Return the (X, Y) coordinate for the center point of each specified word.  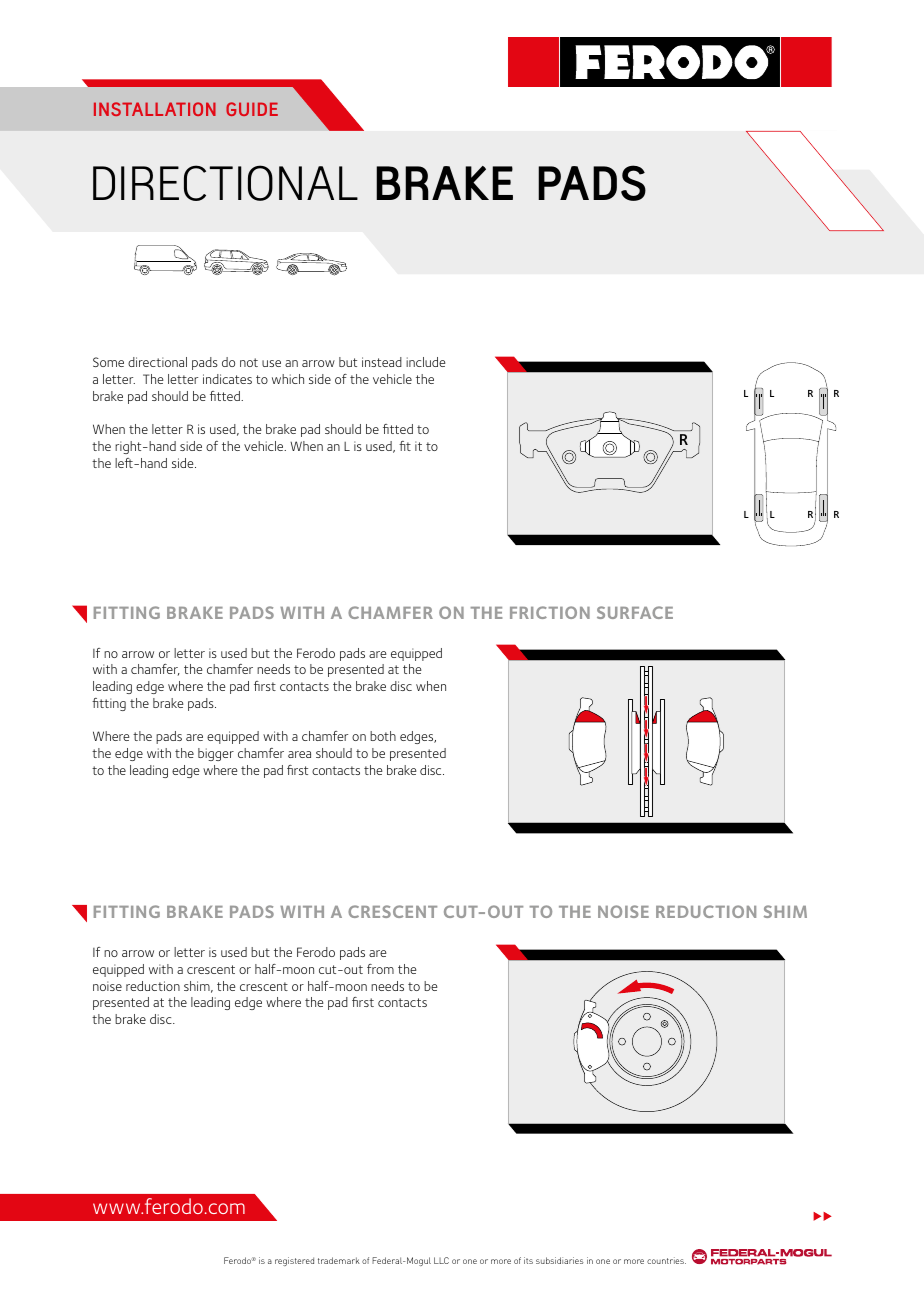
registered (294, 1261)
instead (382, 362)
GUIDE (252, 109)
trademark (339, 1260)
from (380, 969)
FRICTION (550, 612)
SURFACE (635, 612)
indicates (227, 379)
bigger (216, 754)
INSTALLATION (155, 109)
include (426, 362)
